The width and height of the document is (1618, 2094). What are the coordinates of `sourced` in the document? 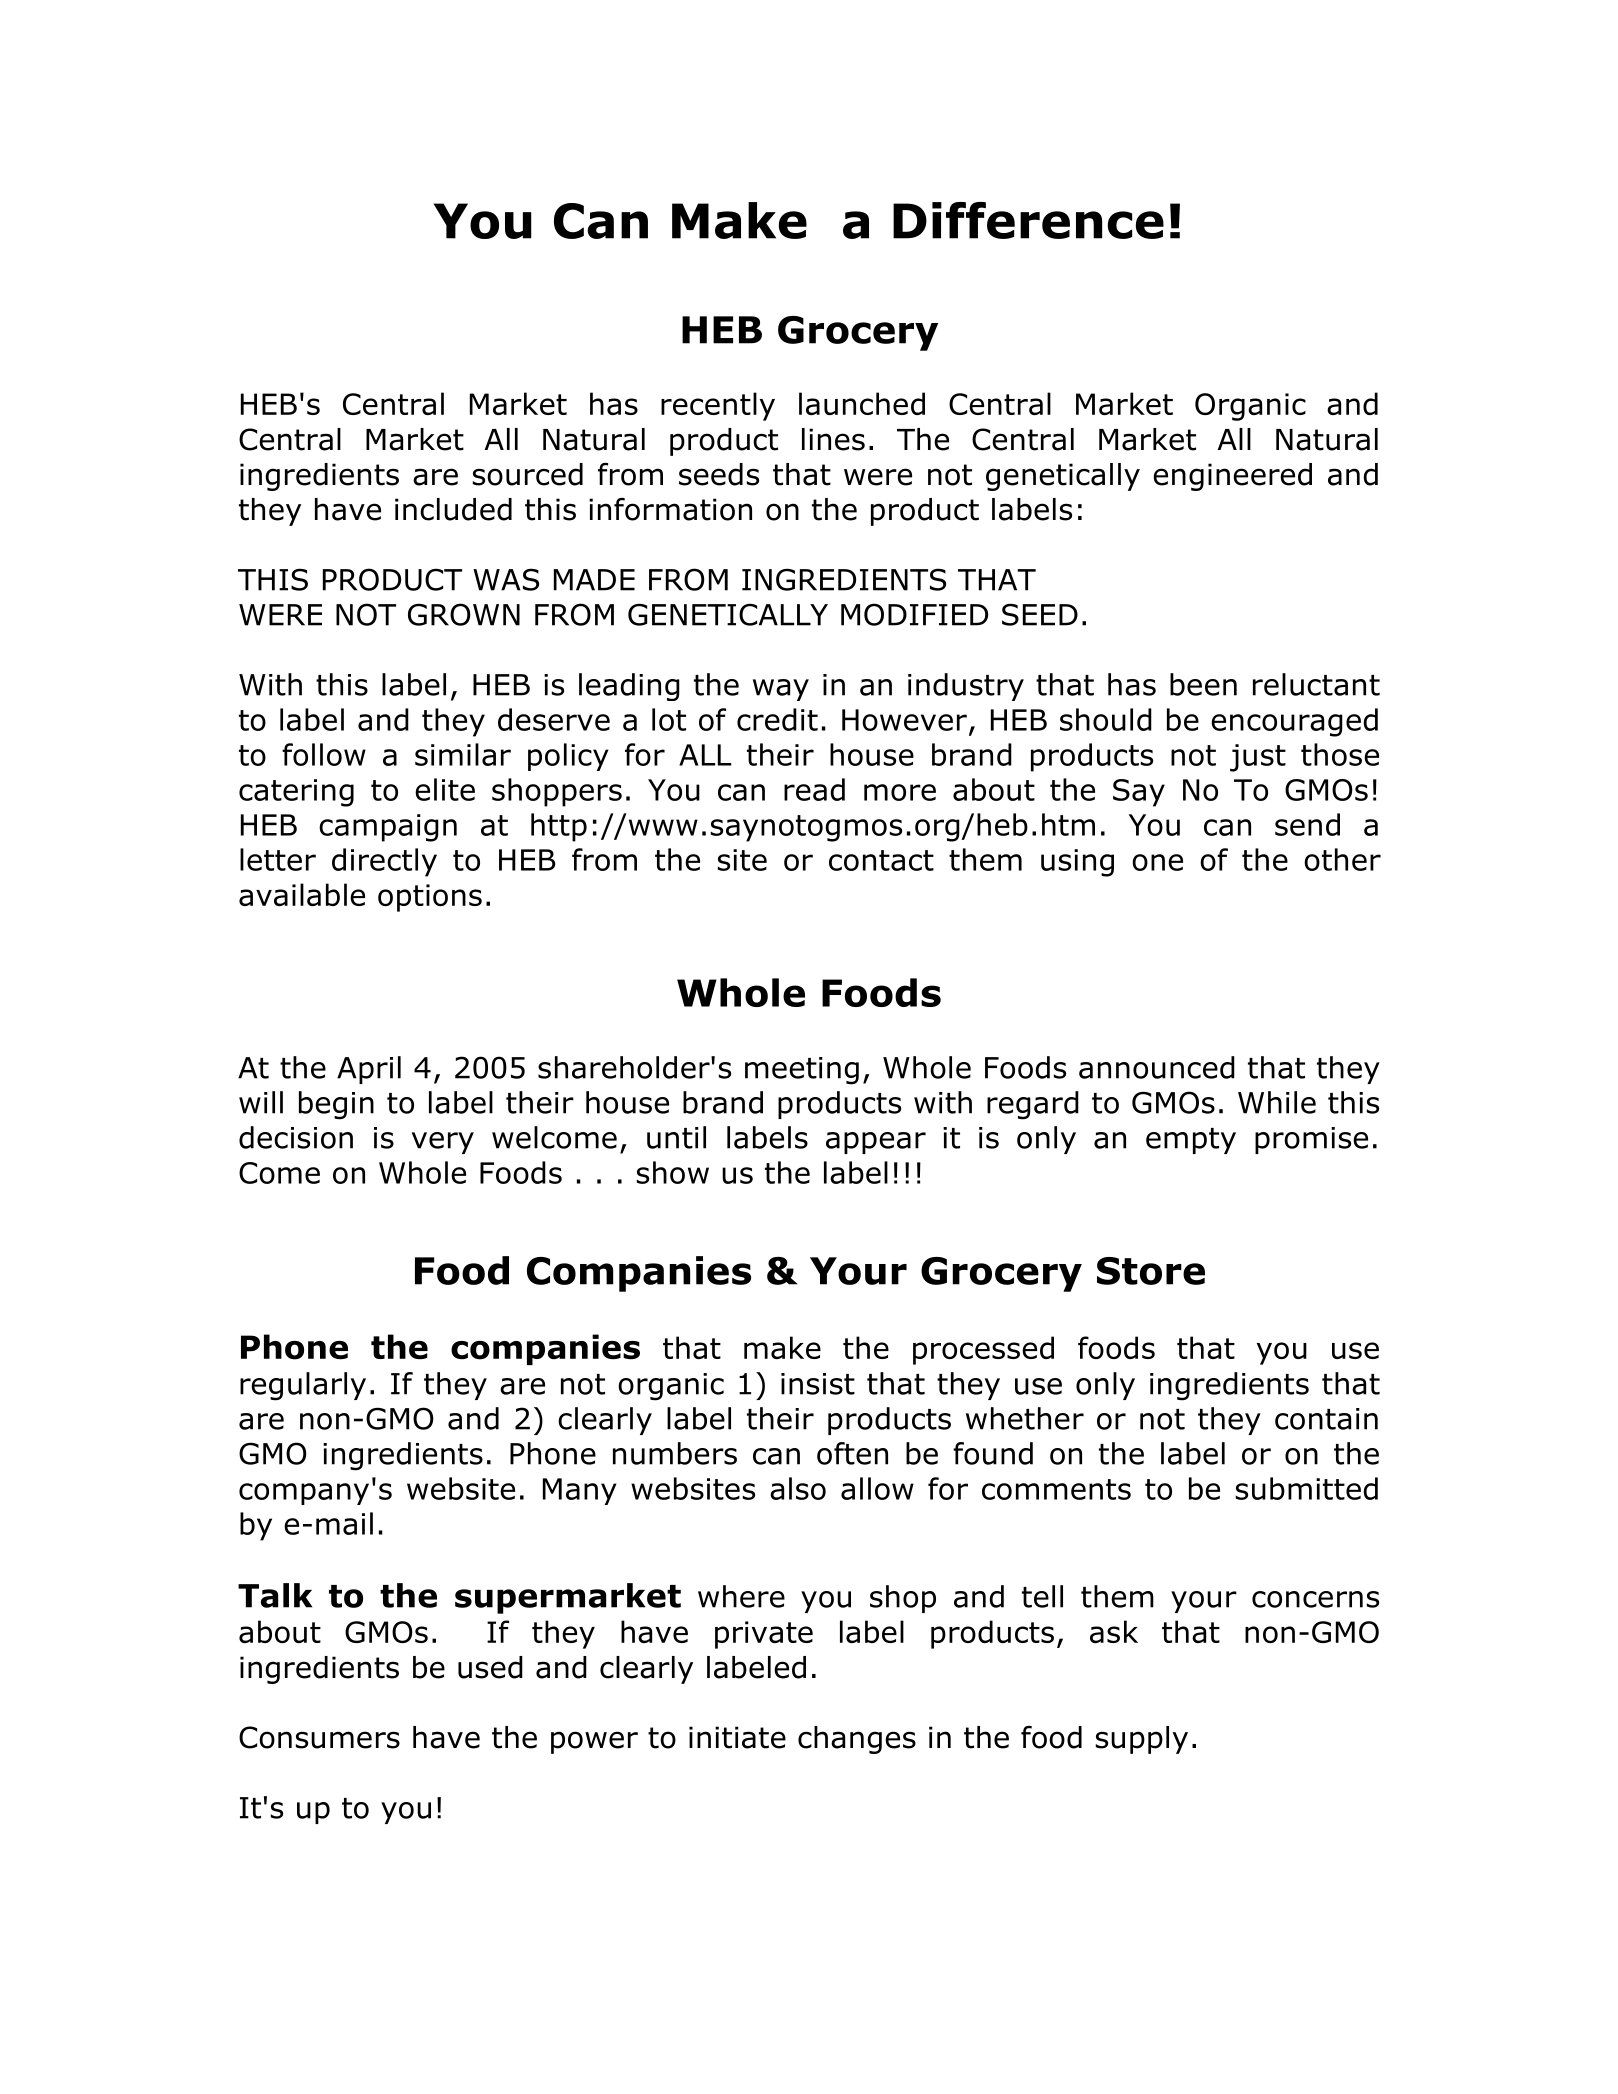 It's located at (528, 474).
